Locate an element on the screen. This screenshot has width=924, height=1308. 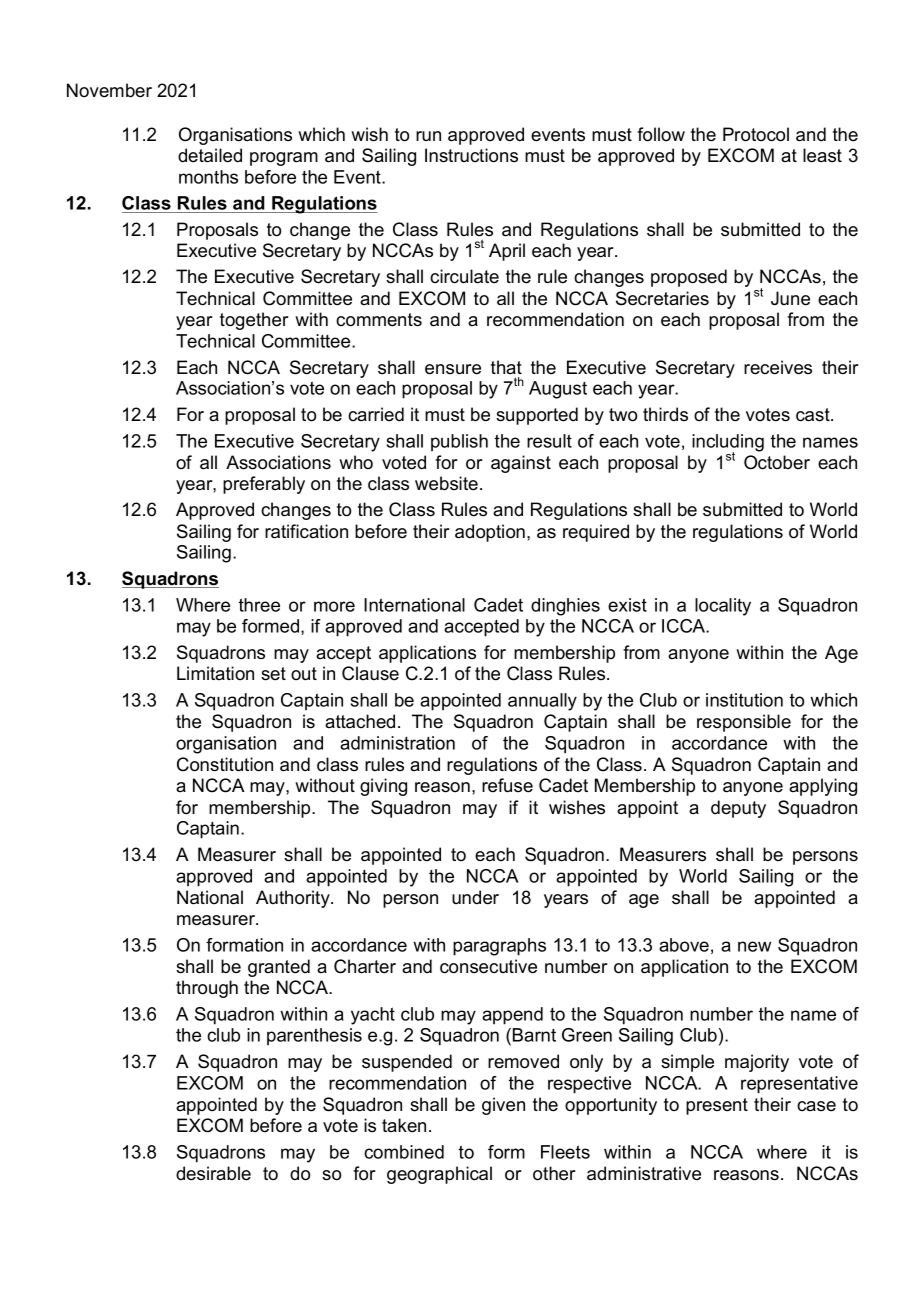
under is located at coordinates (475, 897).
